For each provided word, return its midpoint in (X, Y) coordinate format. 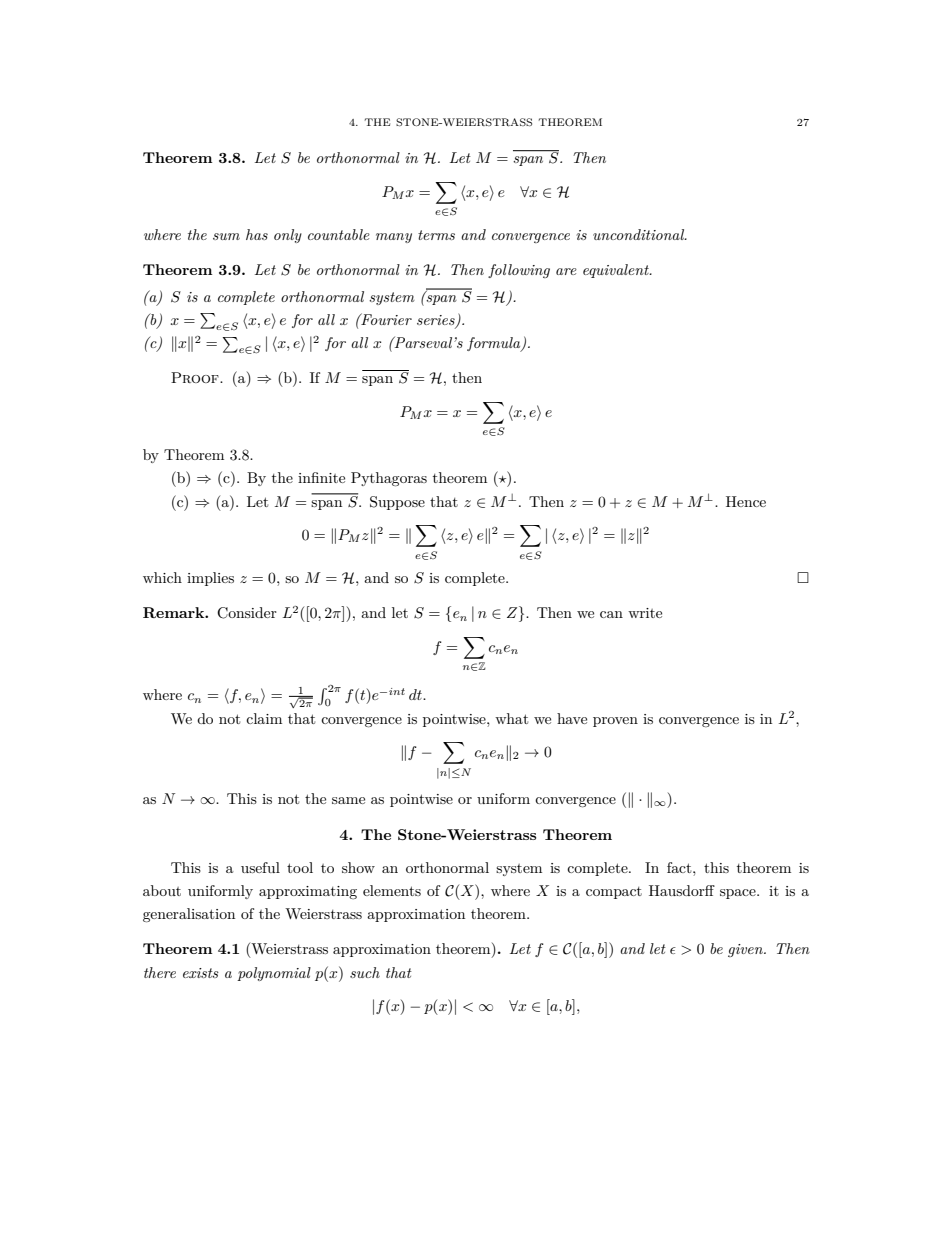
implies (210, 579)
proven (615, 722)
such (365, 972)
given (746, 950)
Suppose (397, 503)
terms (436, 235)
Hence (746, 501)
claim (264, 718)
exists (201, 973)
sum (226, 236)
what (511, 718)
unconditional (640, 234)
